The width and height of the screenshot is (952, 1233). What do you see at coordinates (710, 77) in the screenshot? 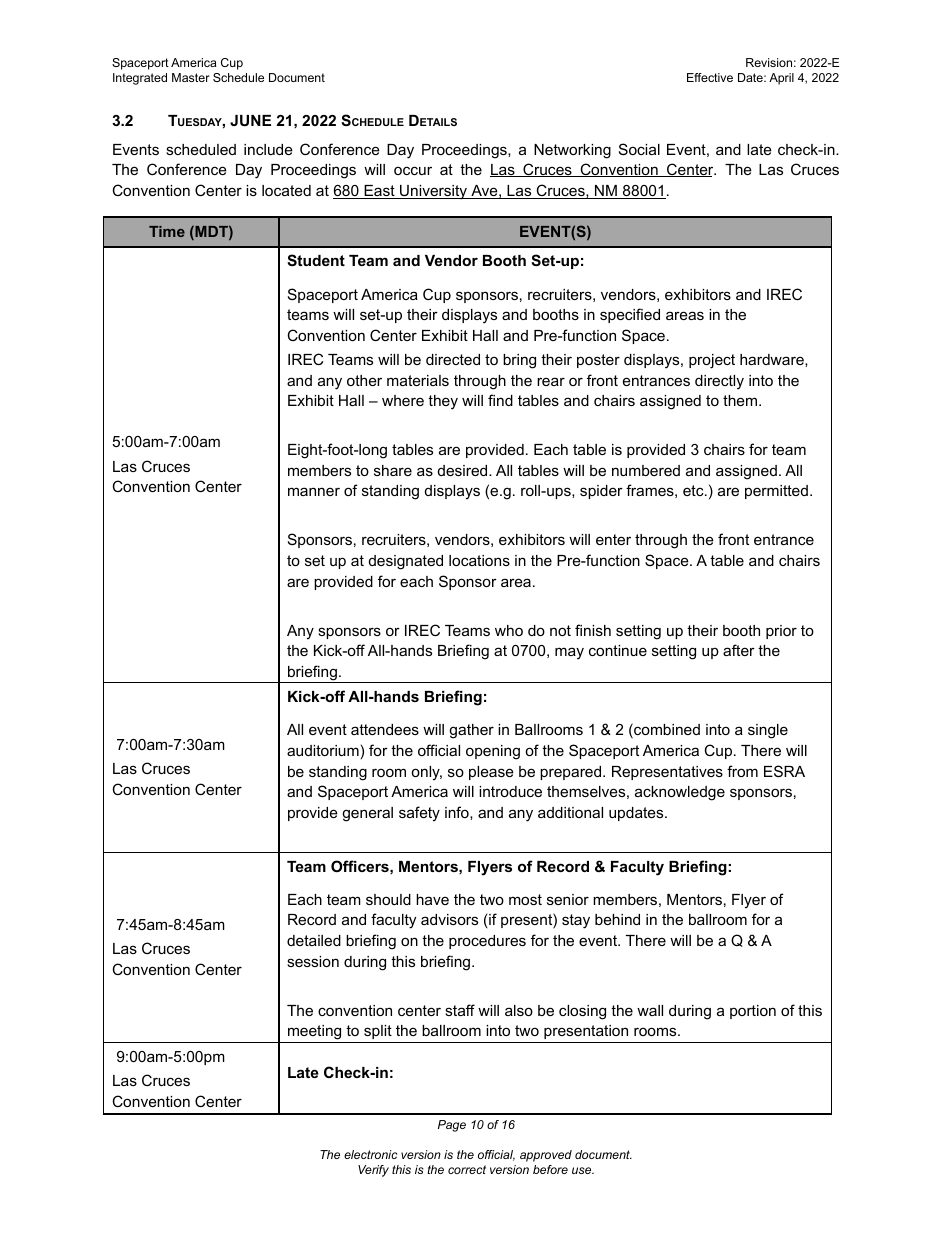
I see `Effective` at bounding box center [710, 77].
